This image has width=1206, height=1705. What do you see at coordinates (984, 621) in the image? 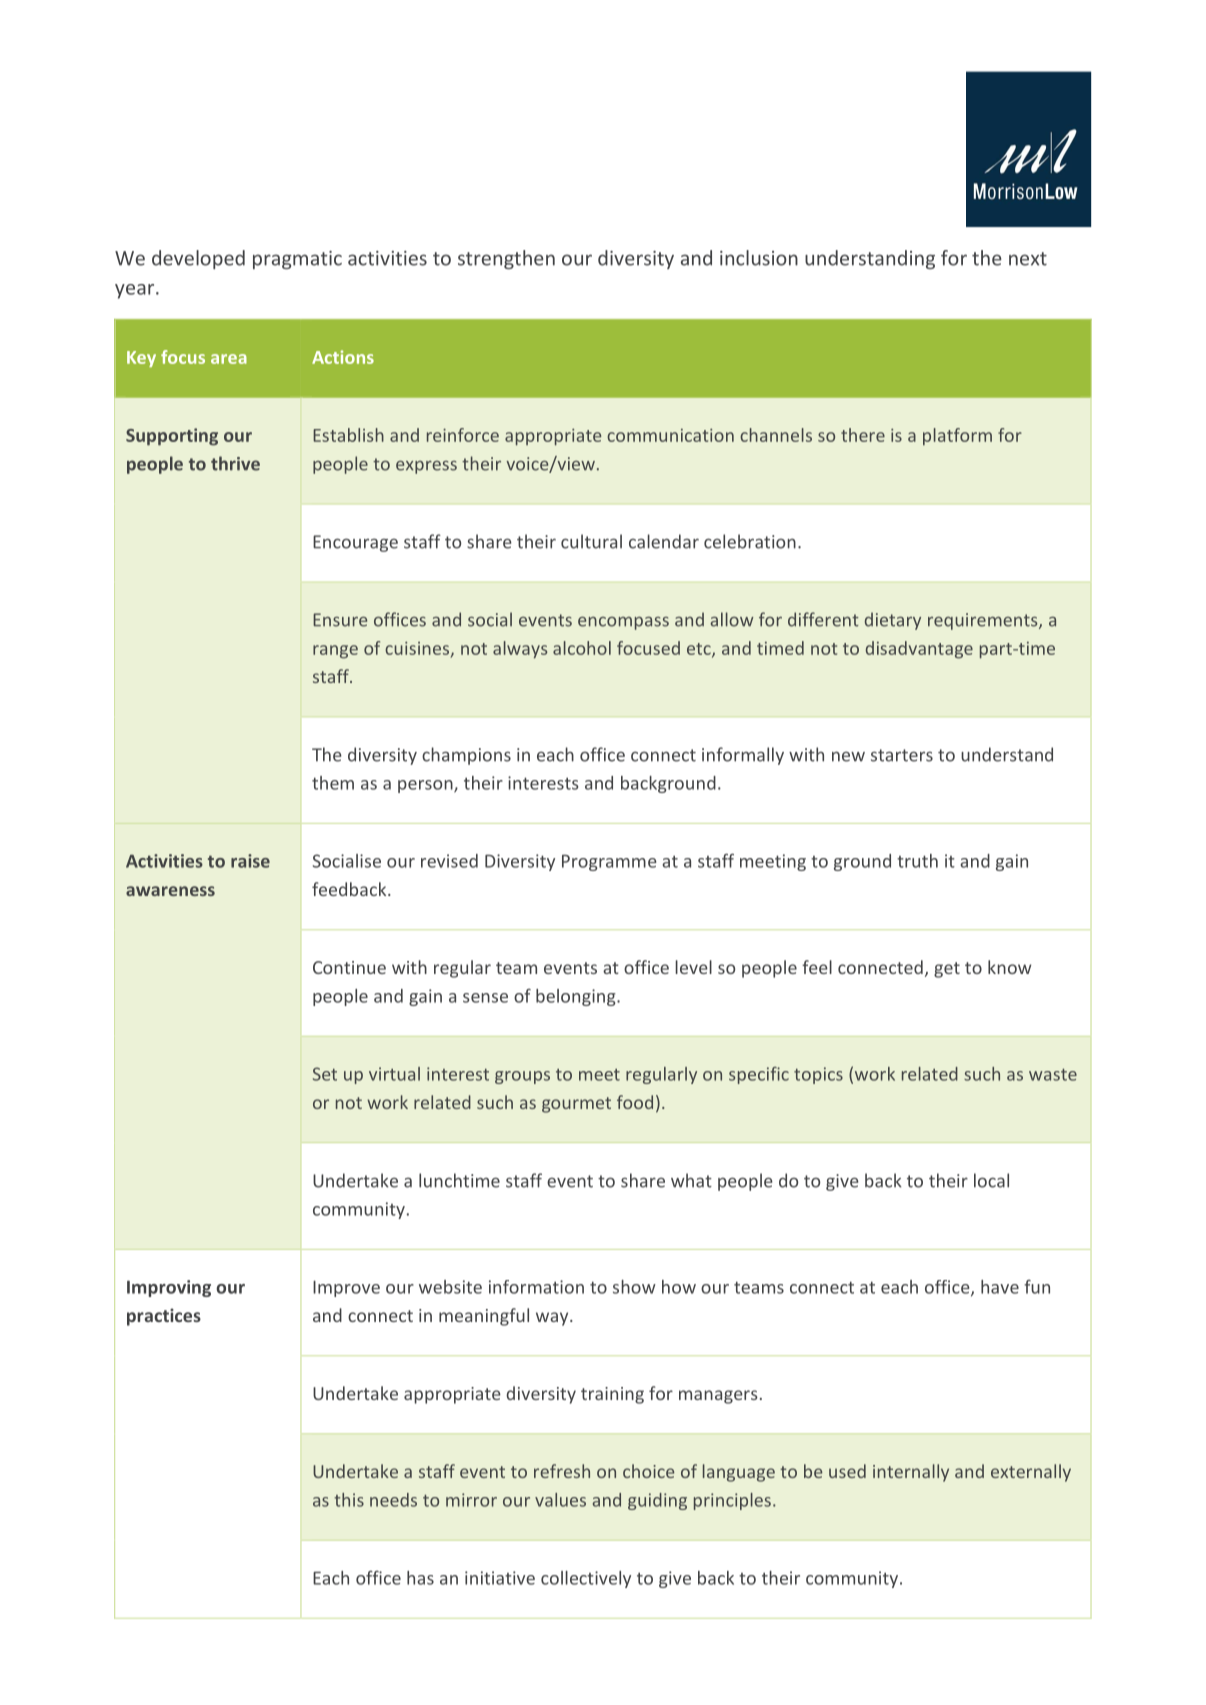
I see `requirements` at bounding box center [984, 621].
